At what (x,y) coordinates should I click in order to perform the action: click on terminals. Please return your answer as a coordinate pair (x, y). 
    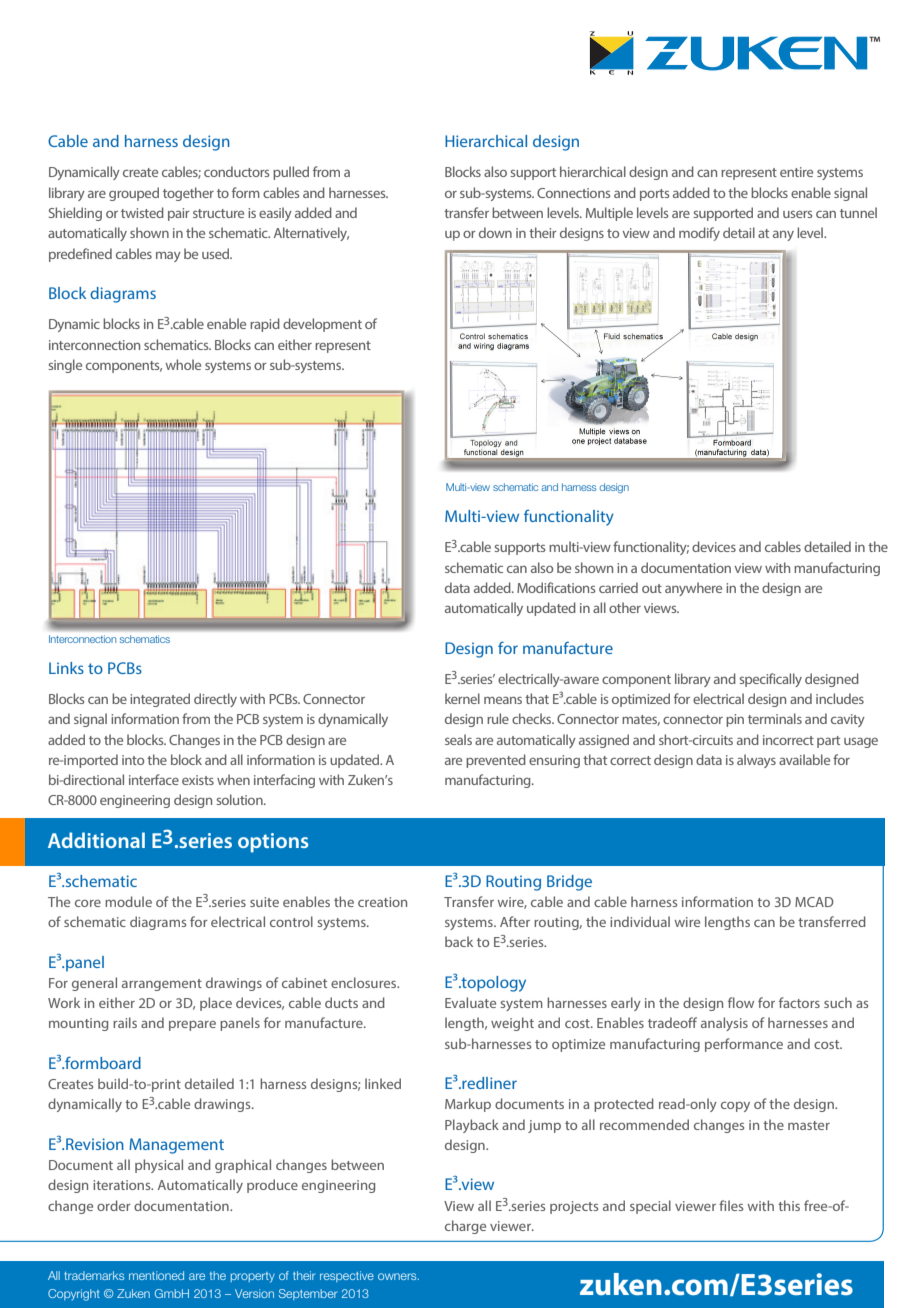
    Looking at the image, I should click on (775, 718).
